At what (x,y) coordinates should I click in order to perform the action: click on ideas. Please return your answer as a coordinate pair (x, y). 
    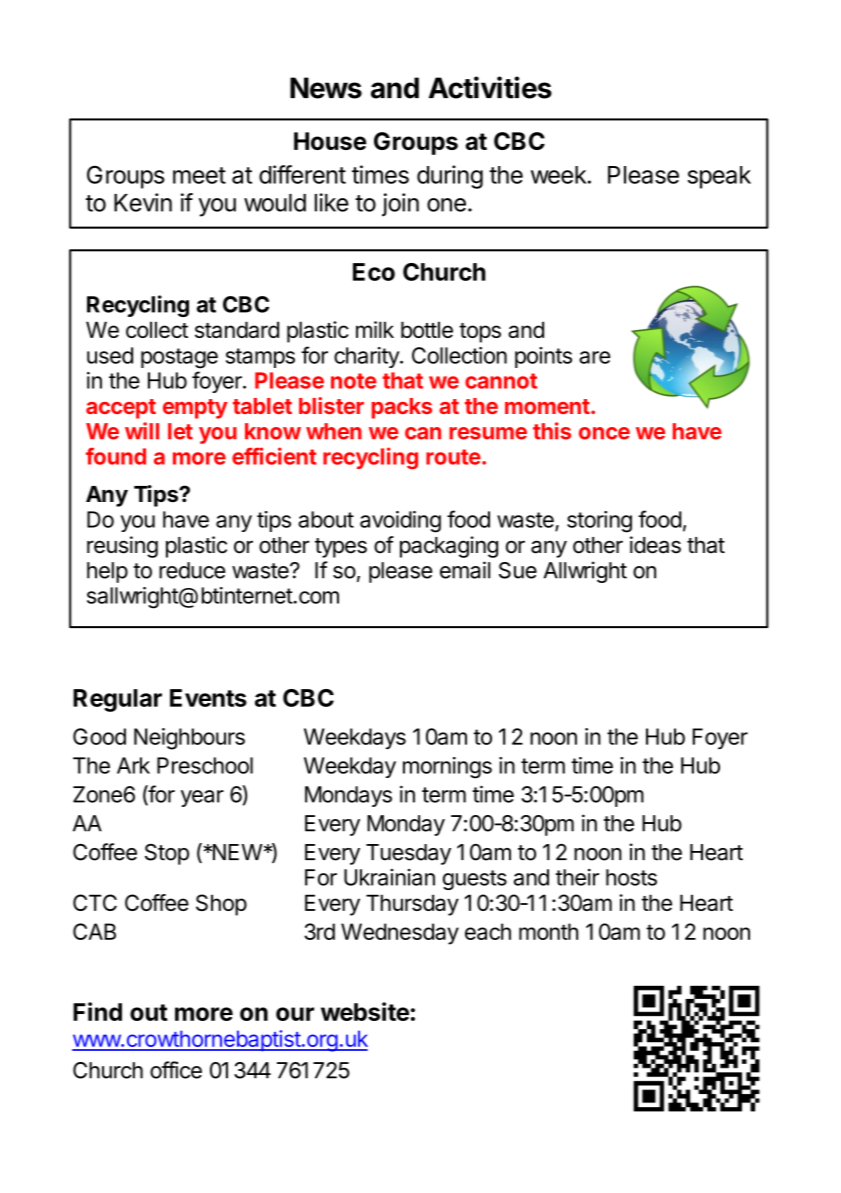
    Looking at the image, I should click on (655, 545).
